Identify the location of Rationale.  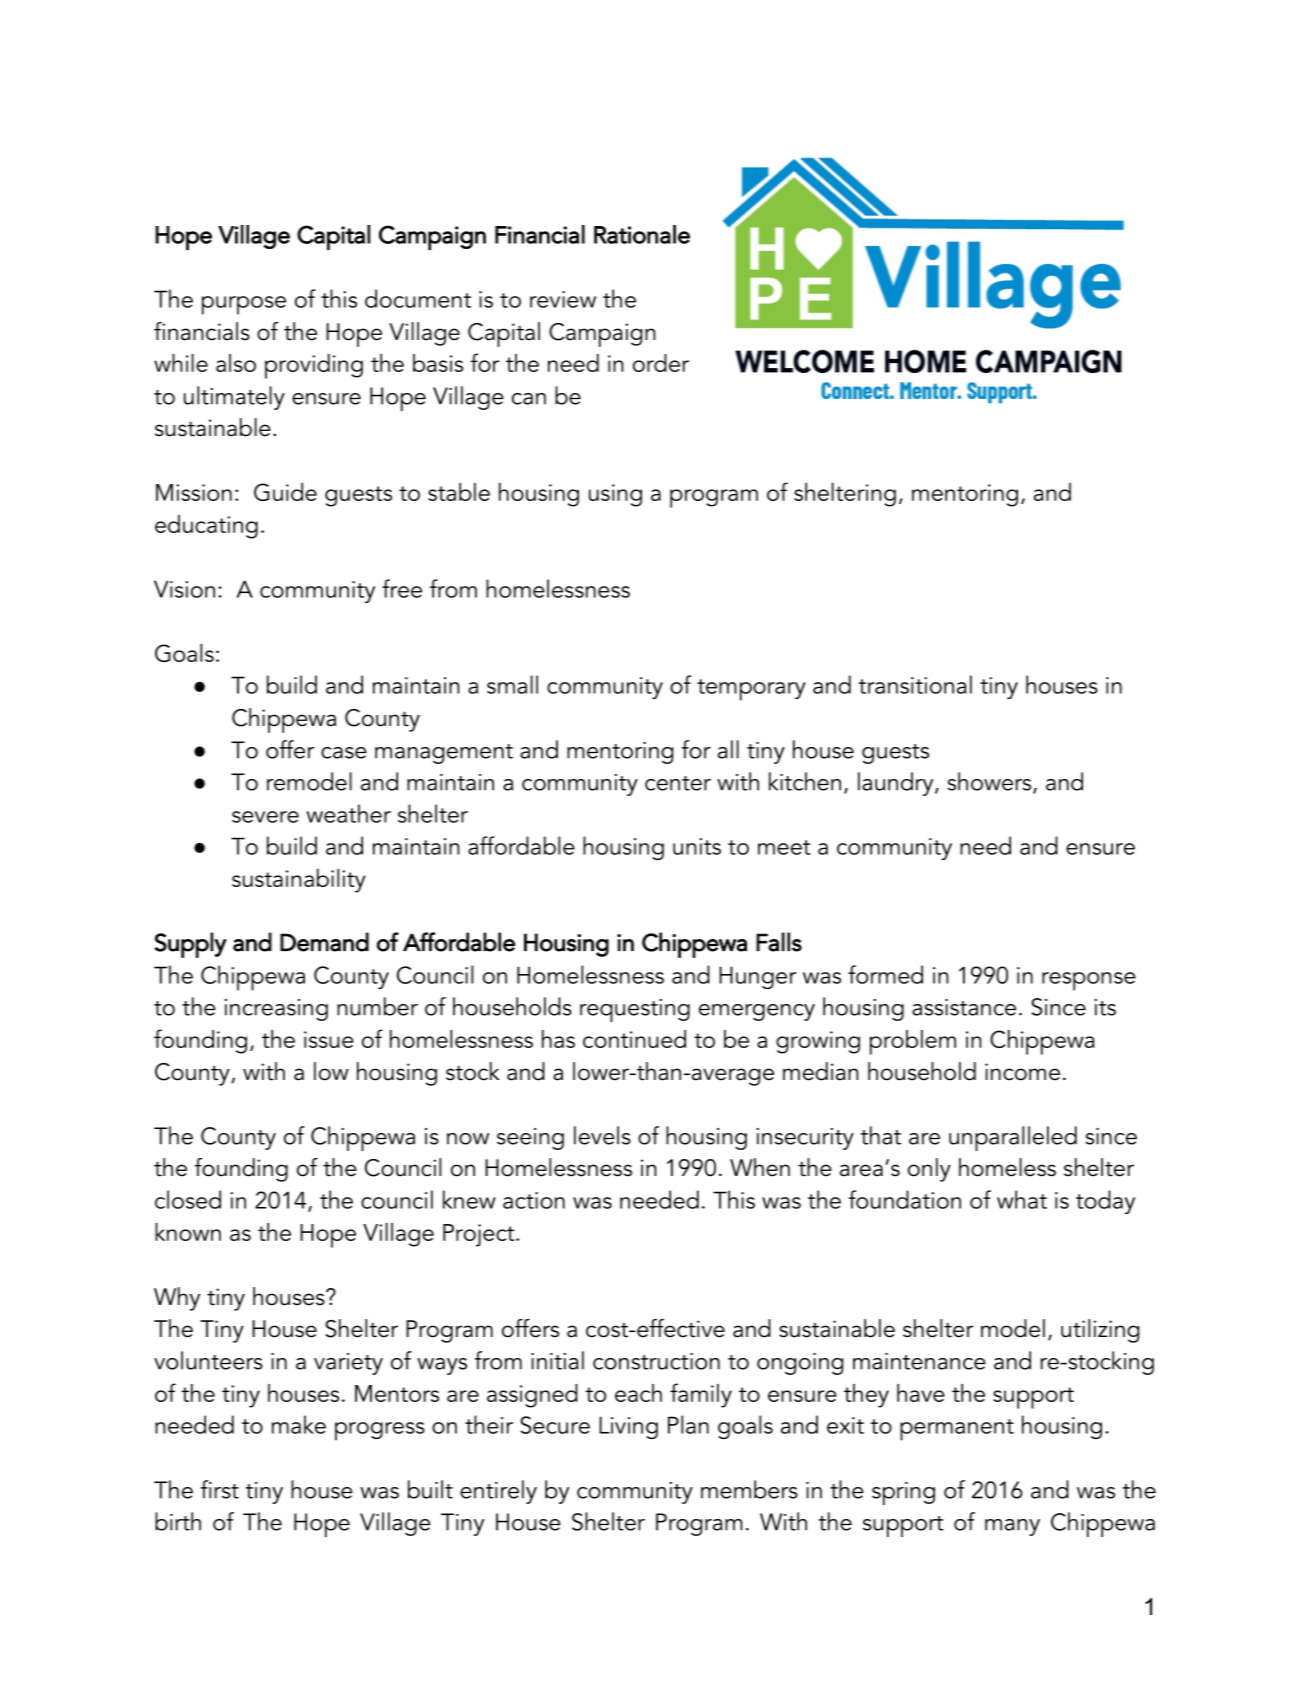
(642, 234).
